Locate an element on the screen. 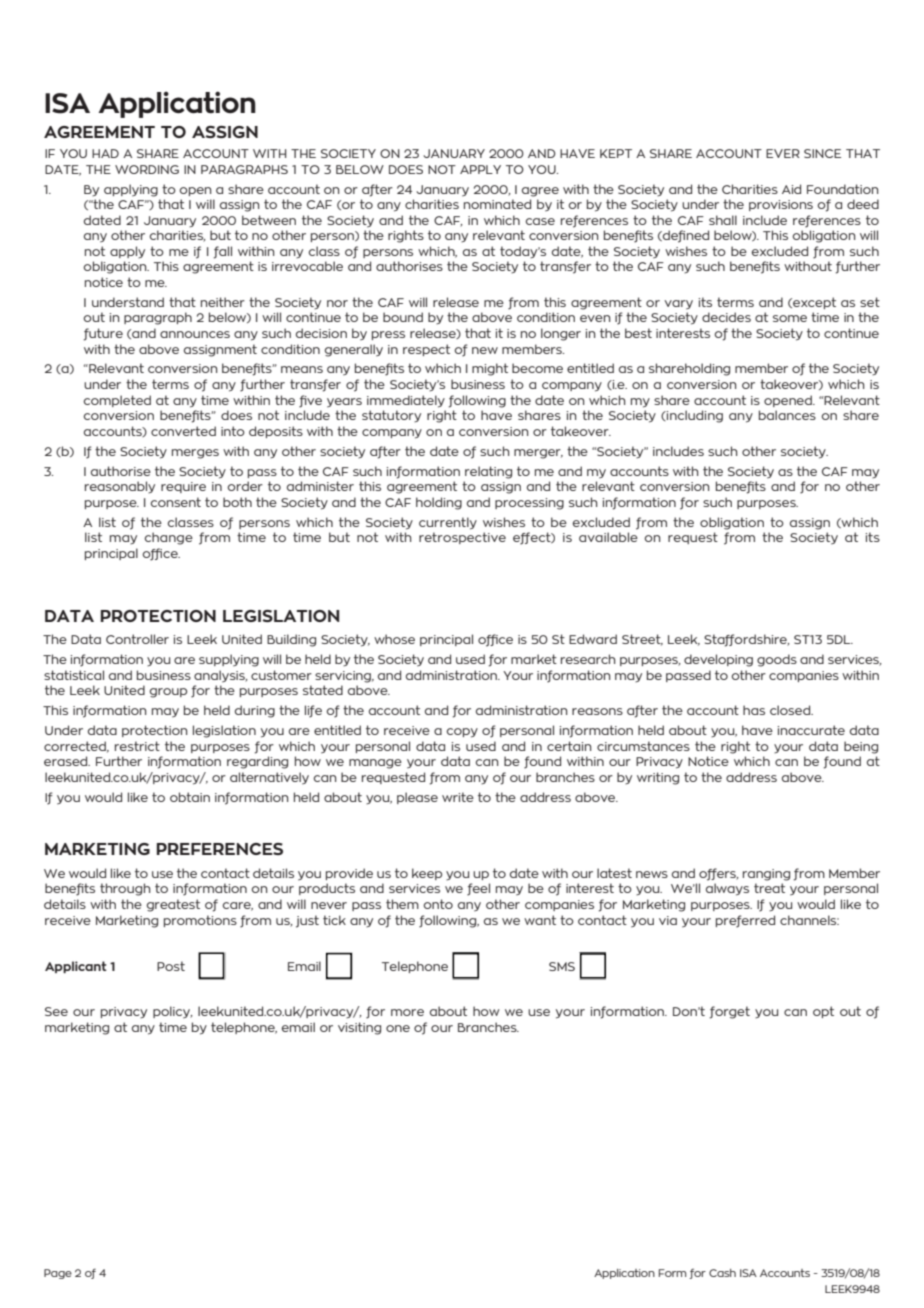 The height and width of the screenshot is (1308, 924). WORDING is located at coordinates (147, 169).
